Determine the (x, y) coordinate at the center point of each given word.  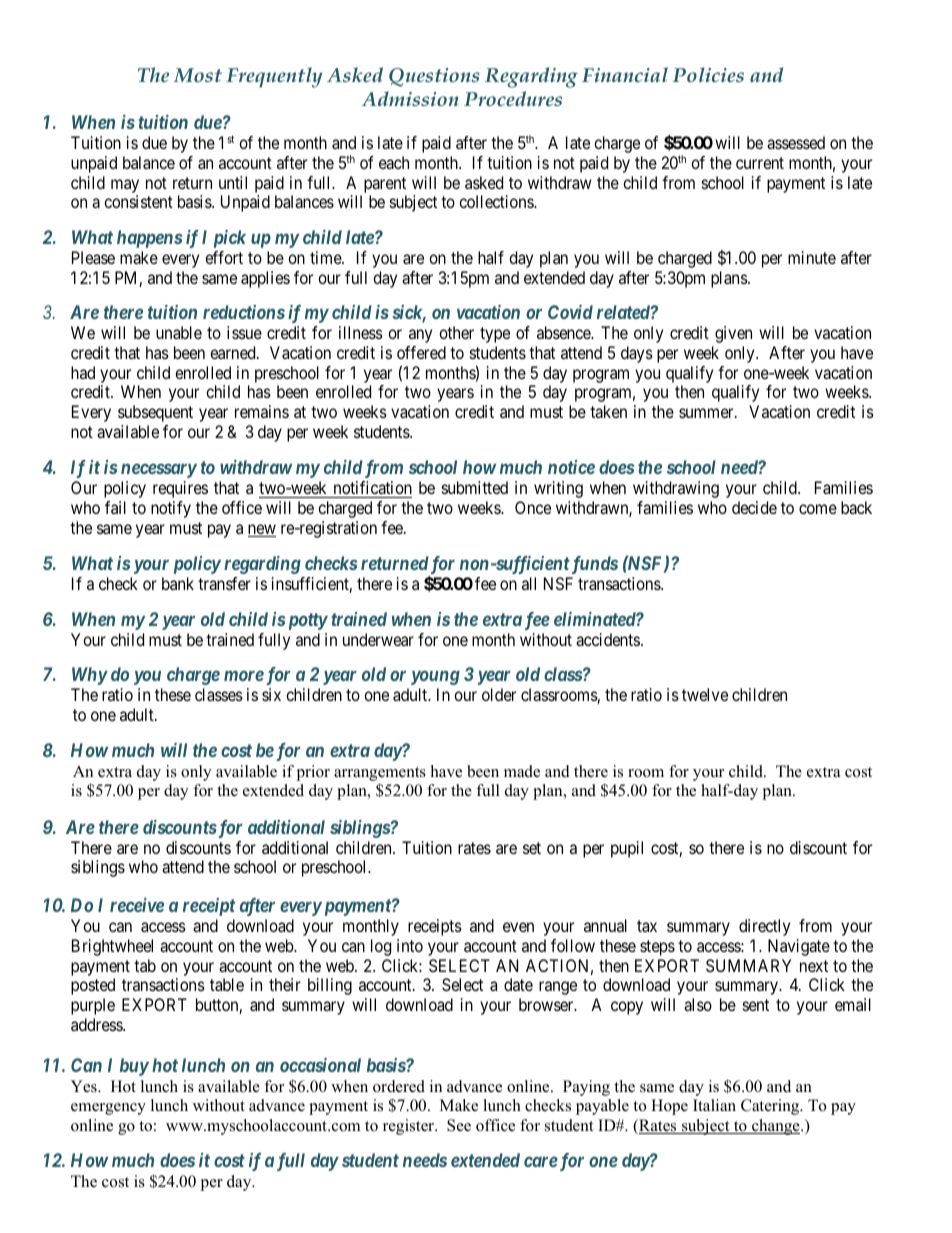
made (522, 771)
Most (198, 75)
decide (754, 507)
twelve (705, 694)
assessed (796, 142)
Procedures (513, 98)
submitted (475, 487)
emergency (108, 1109)
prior (313, 773)
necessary (159, 471)
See (459, 1125)
